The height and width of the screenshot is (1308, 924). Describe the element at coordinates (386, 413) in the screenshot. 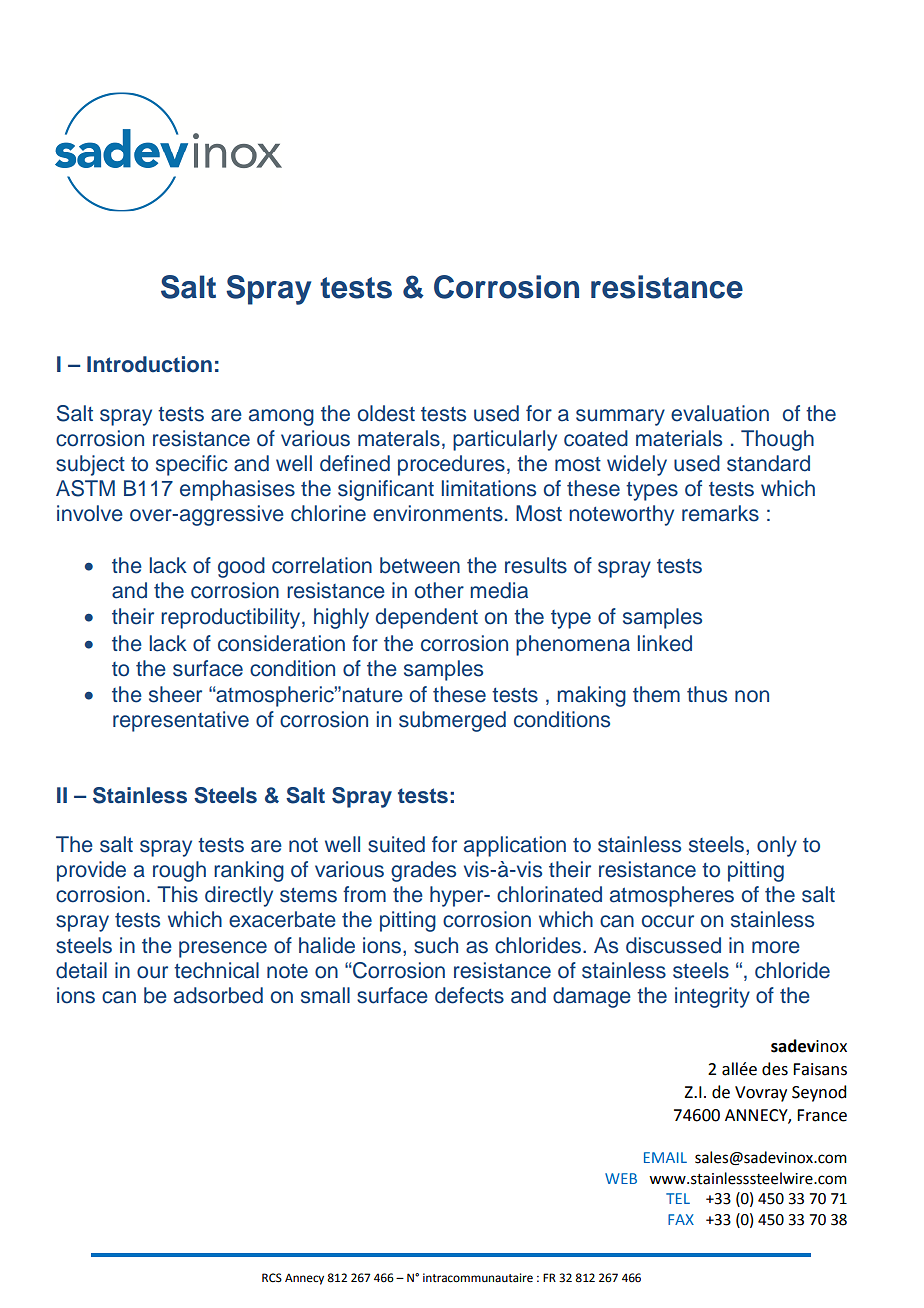

I see `oldest` at that location.
